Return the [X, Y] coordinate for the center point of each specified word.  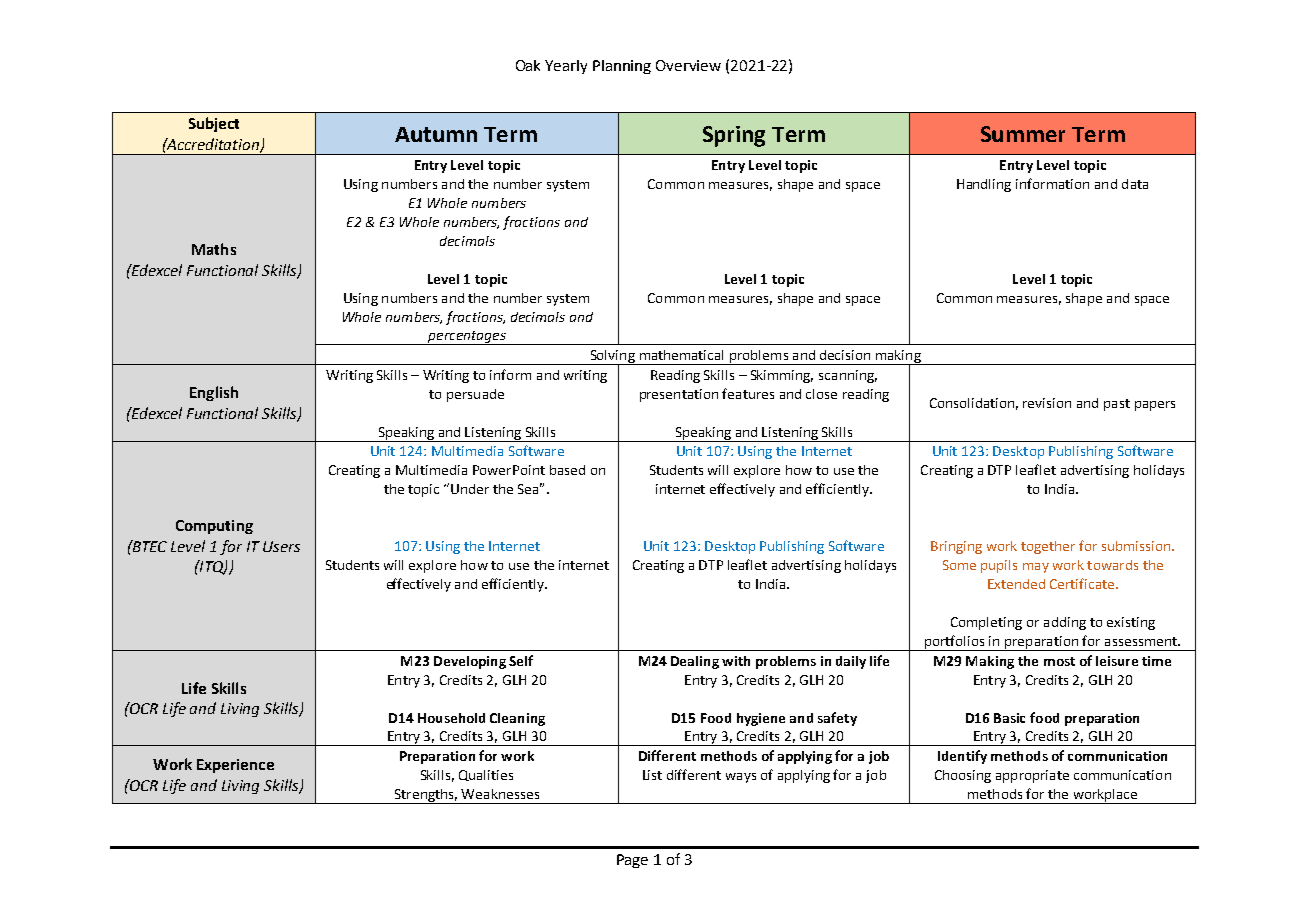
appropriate [1032, 776]
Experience [235, 766]
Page [632, 861]
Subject [214, 124]
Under [470, 489]
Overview [688, 65]
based [567, 470]
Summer [1023, 134]
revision [1047, 403]
